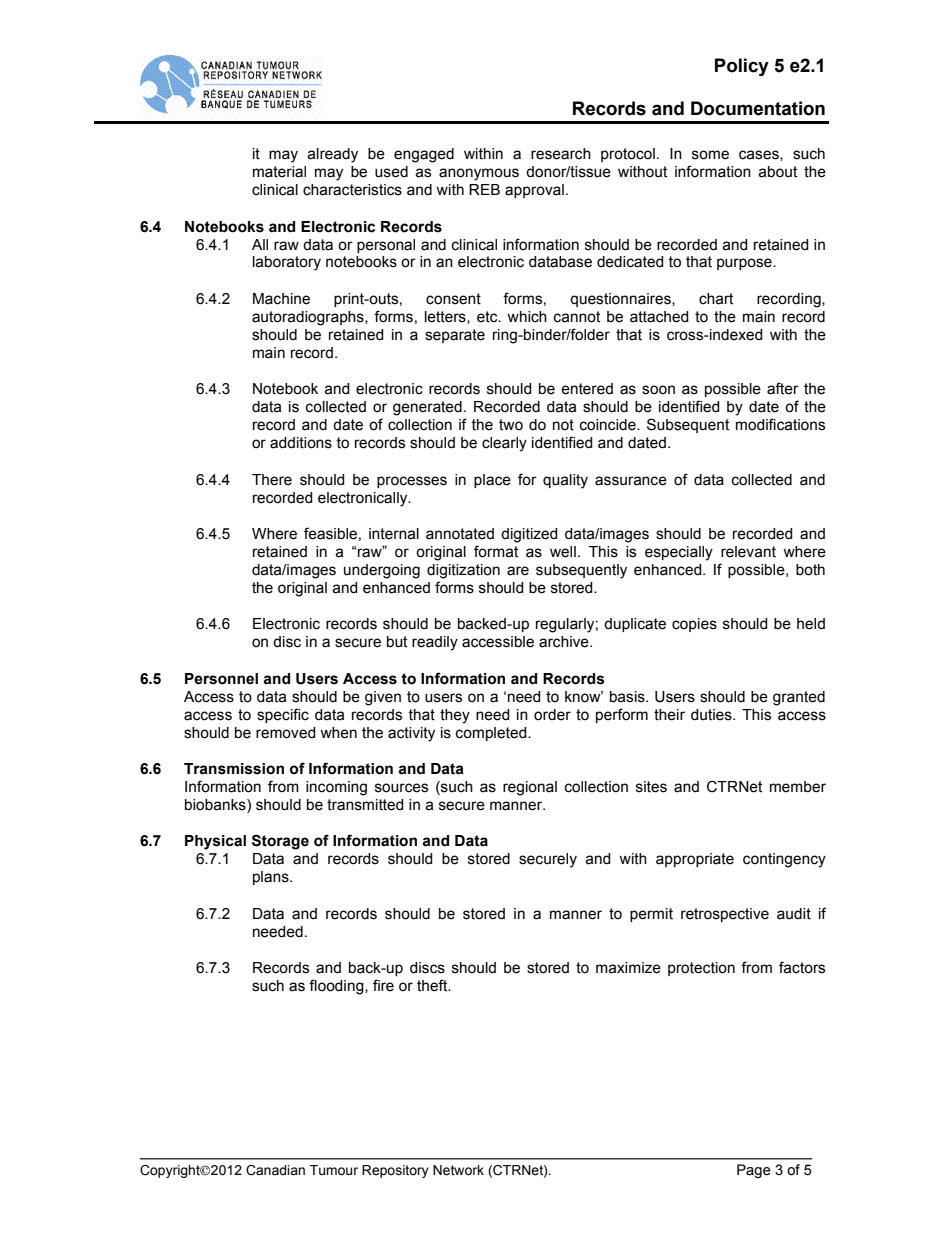 The image size is (952, 1233). What do you see at coordinates (758, 108) in the page?
I see `Documentation` at bounding box center [758, 108].
